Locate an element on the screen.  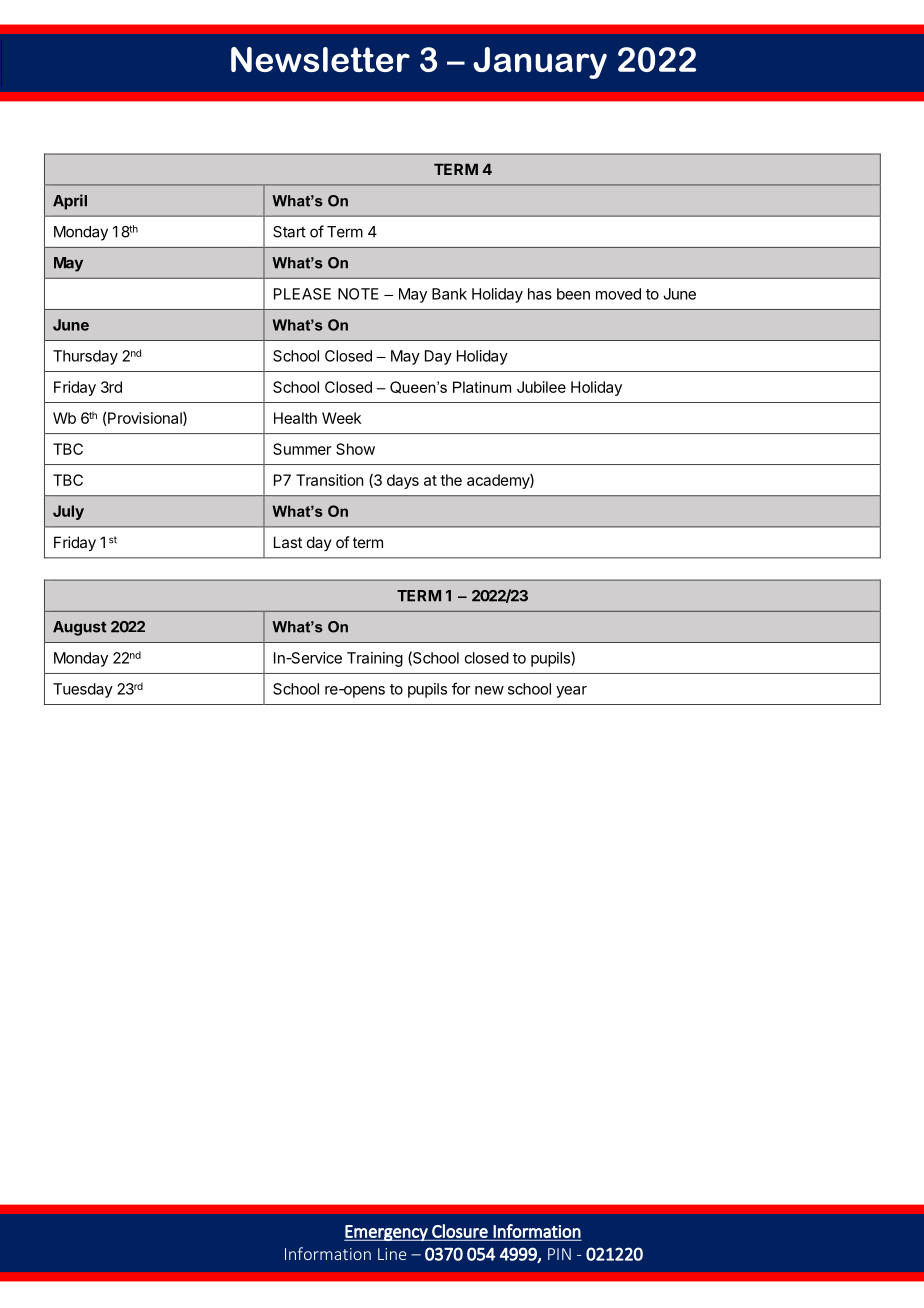
Closure is located at coordinates (460, 1232).
